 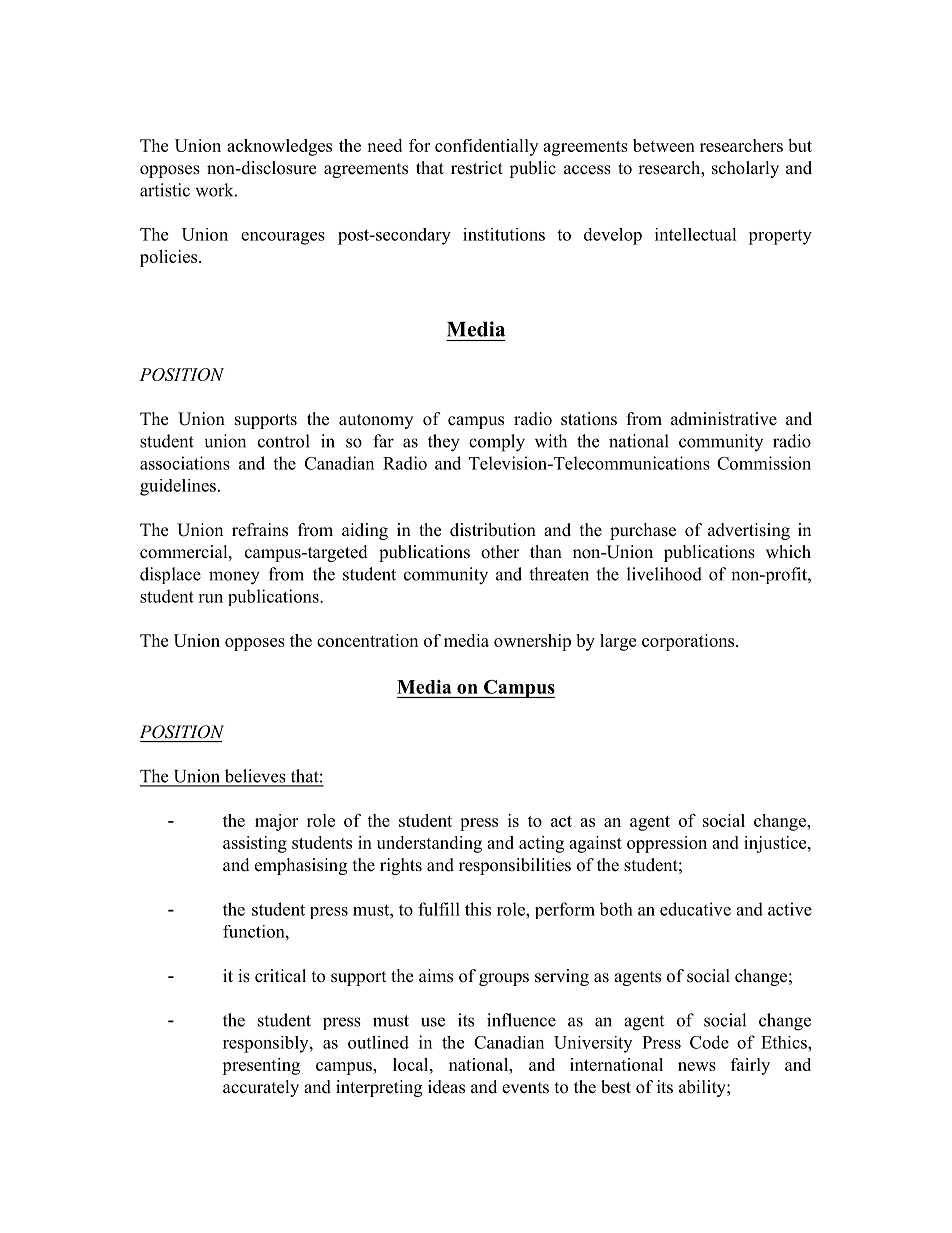 I want to click on scholarly, so click(x=745, y=169).
